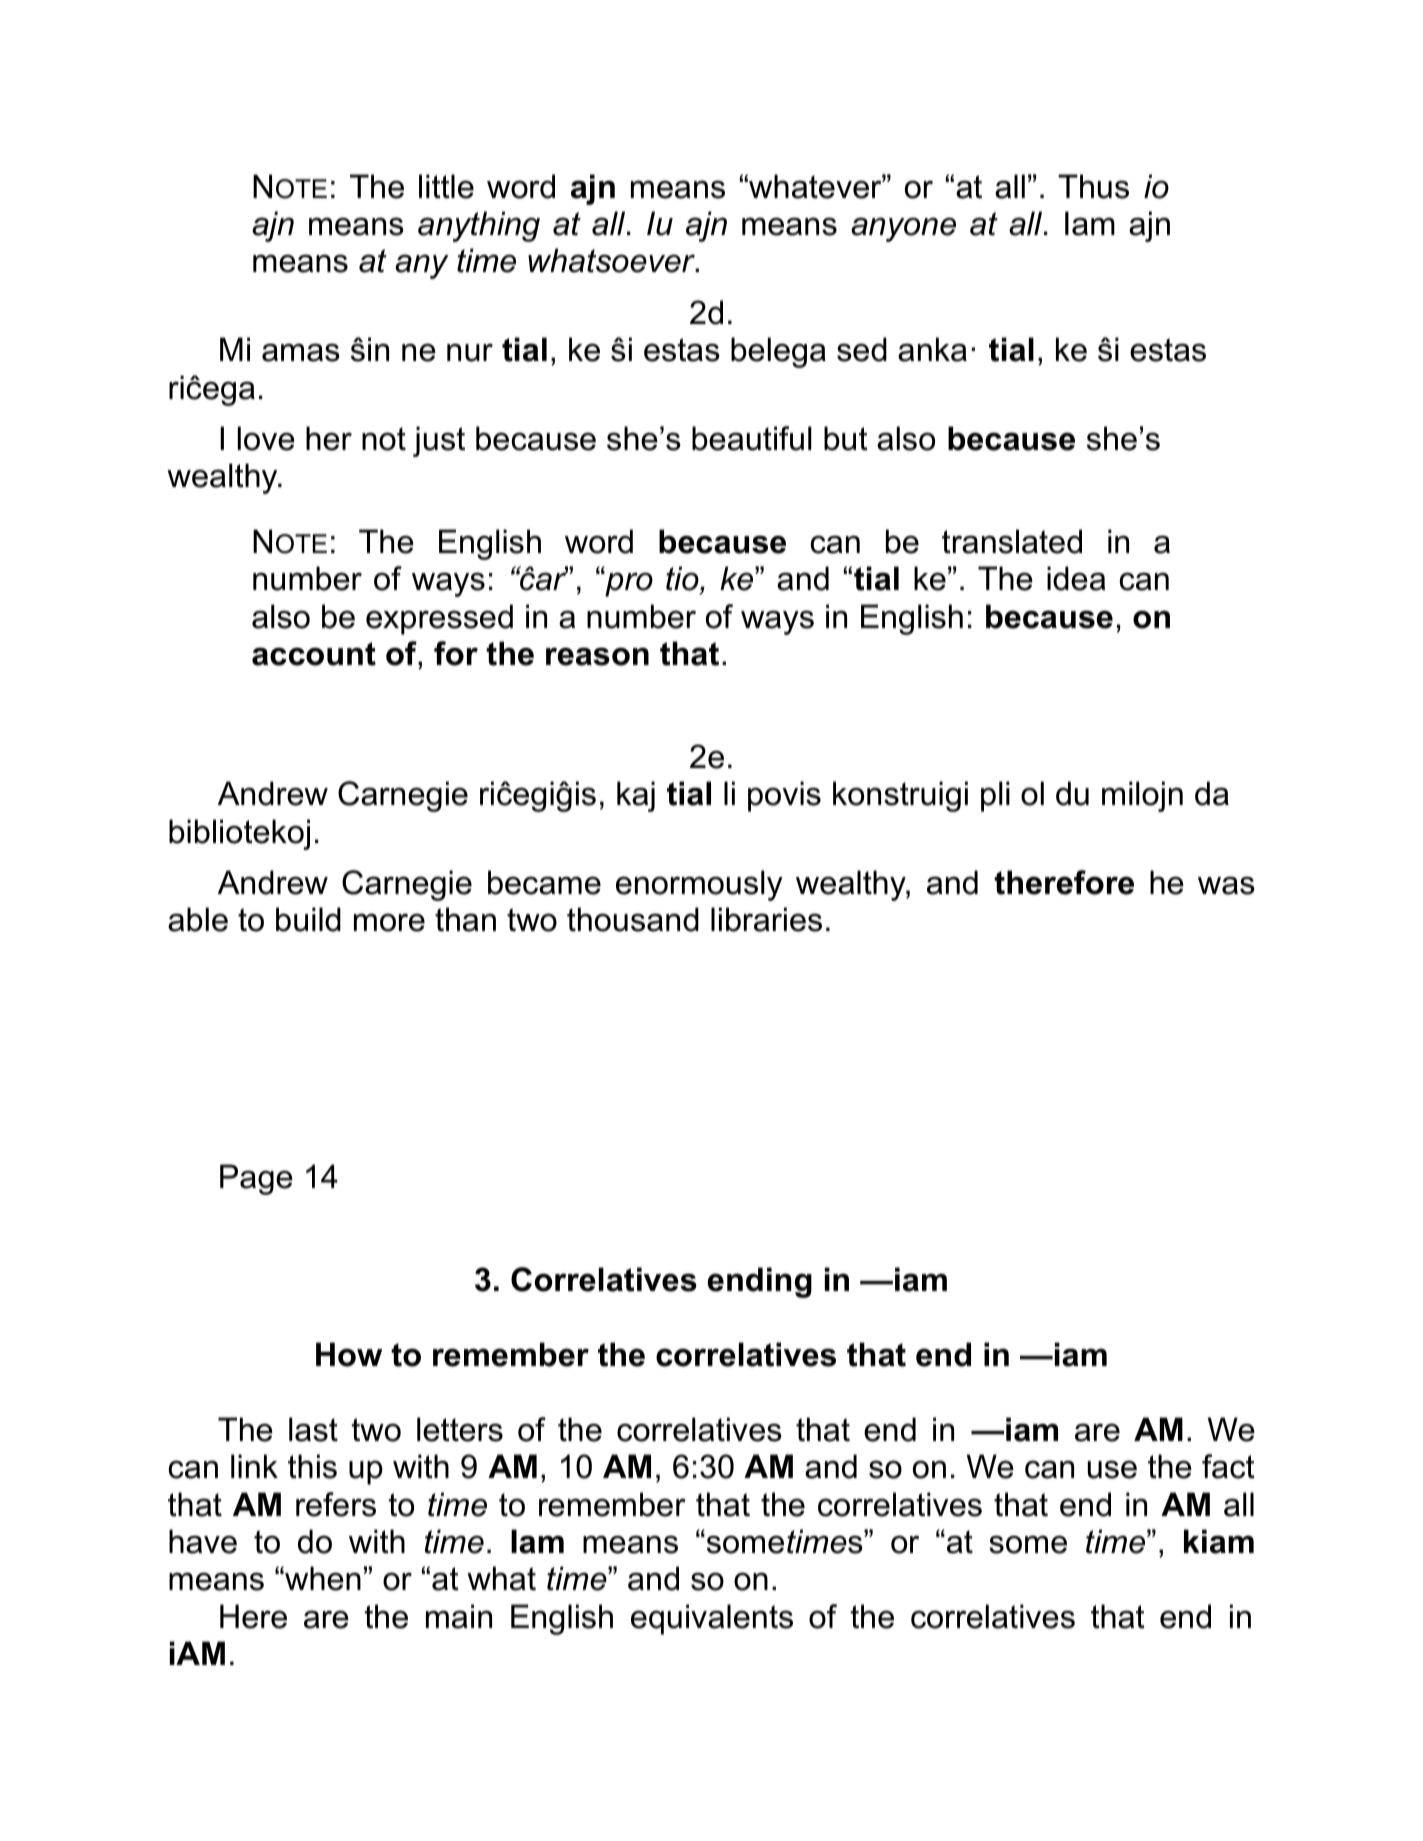 Image resolution: width=1423 pixels, height=1841 pixels. What do you see at coordinates (1093, 186) in the screenshot?
I see `Thus` at bounding box center [1093, 186].
